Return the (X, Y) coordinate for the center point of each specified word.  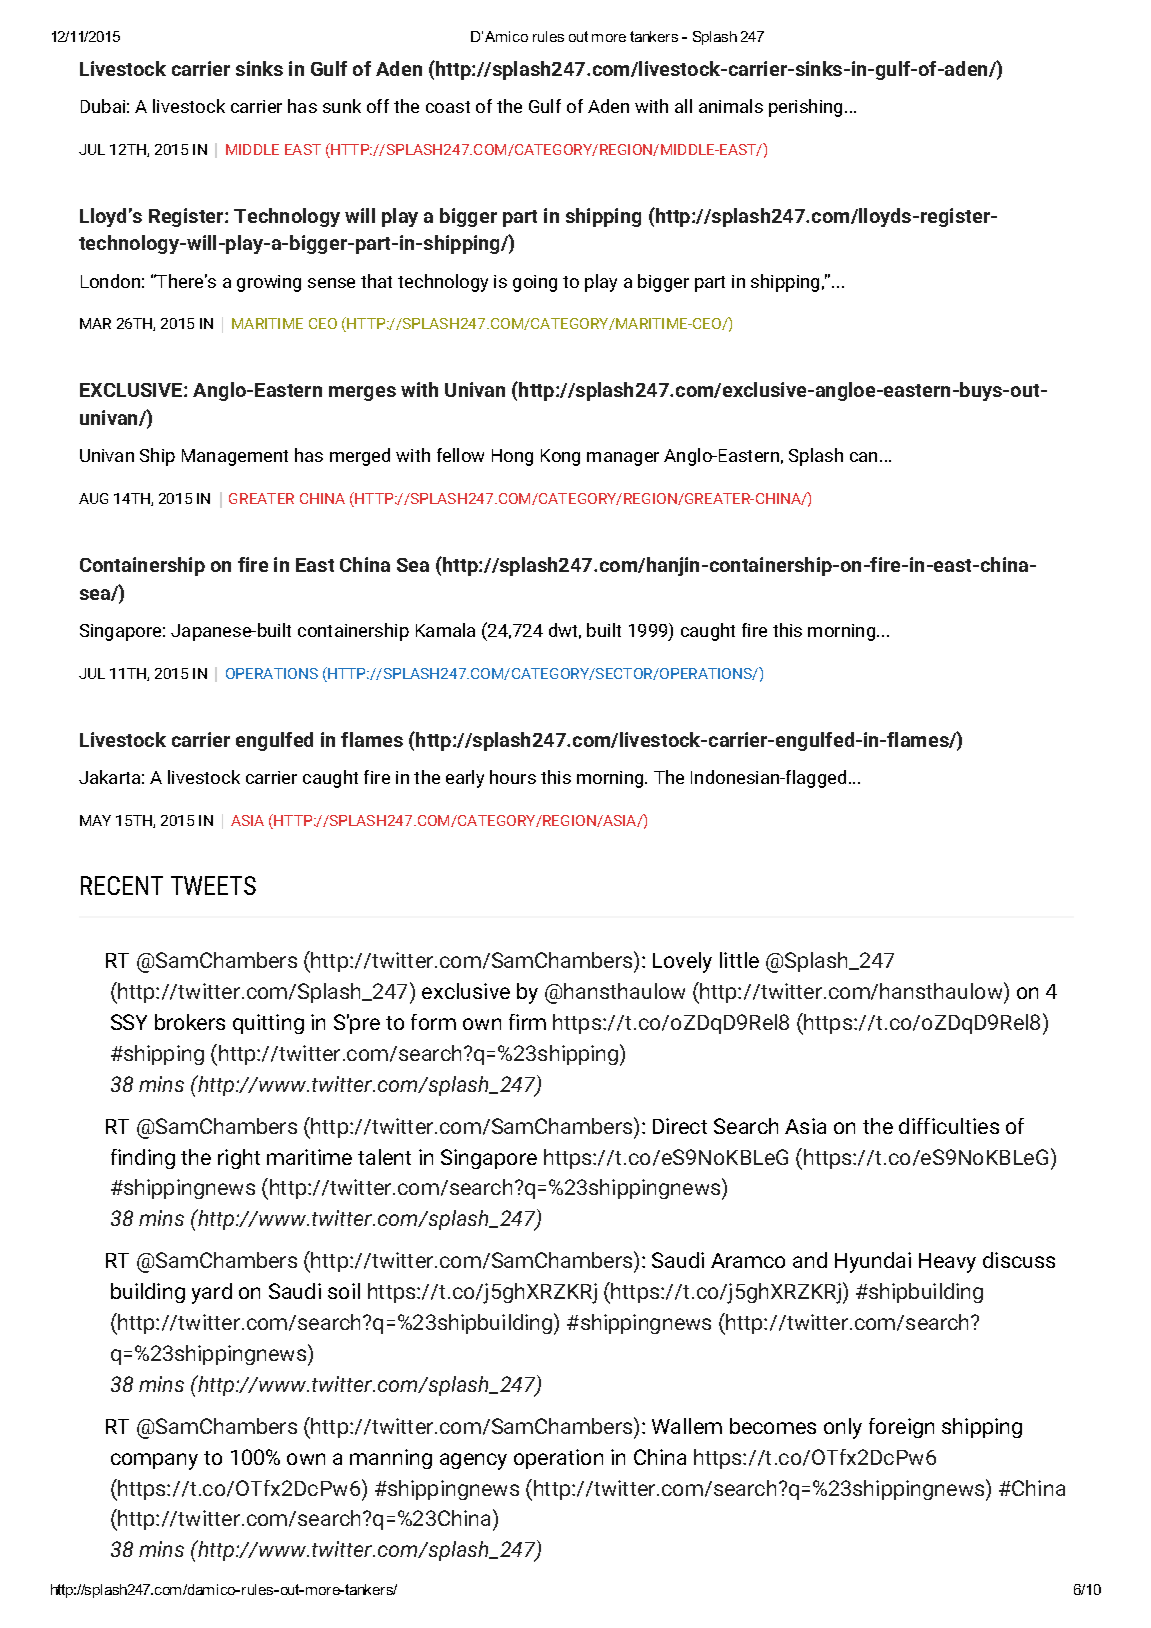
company (154, 1461)
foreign (901, 1428)
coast (448, 107)
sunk (342, 106)
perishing (805, 108)
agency (473, 1461)
